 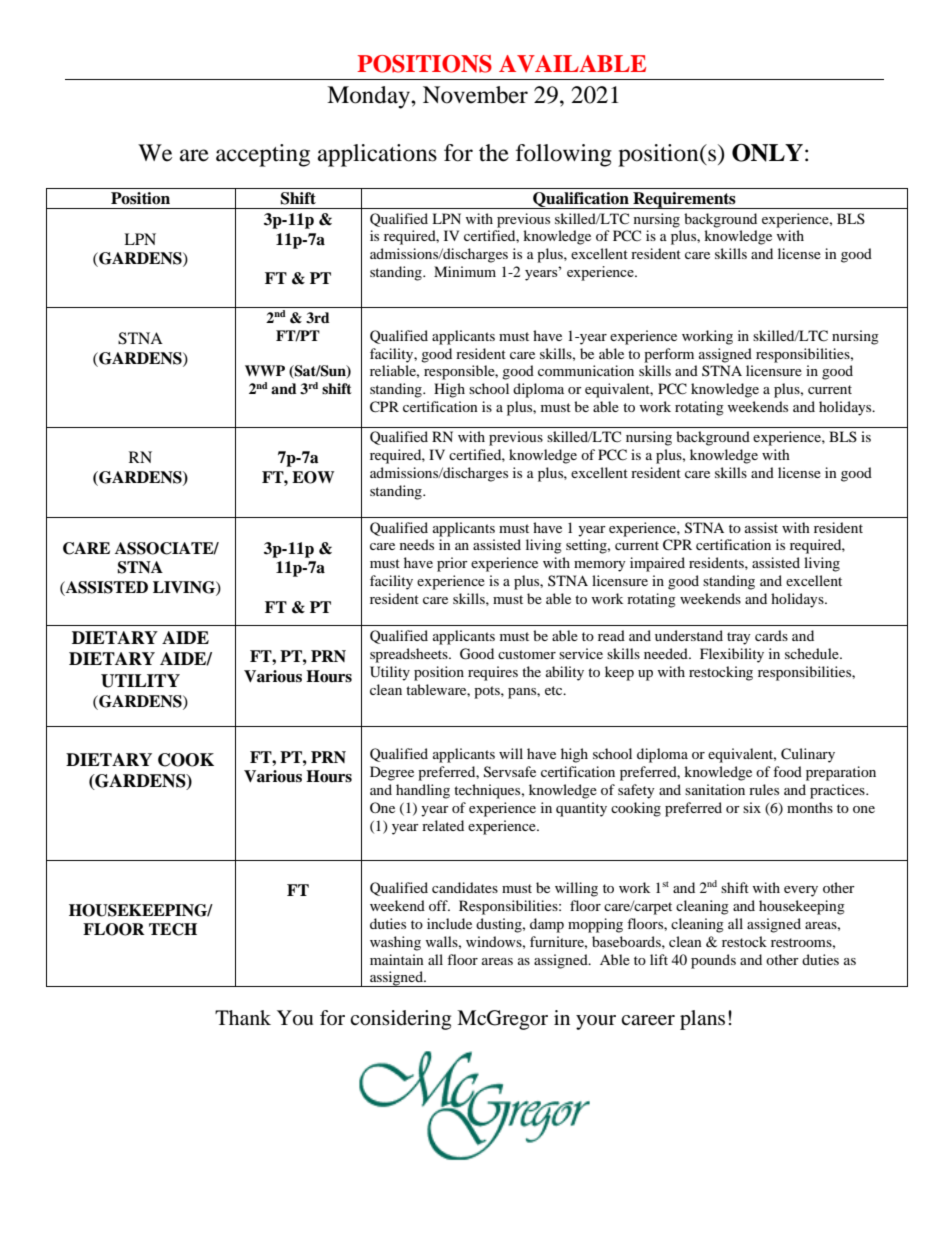 What do you see at coordinates (392, 773) in the screenshot?
I see `Degree` at bounding box center [392, 773].
